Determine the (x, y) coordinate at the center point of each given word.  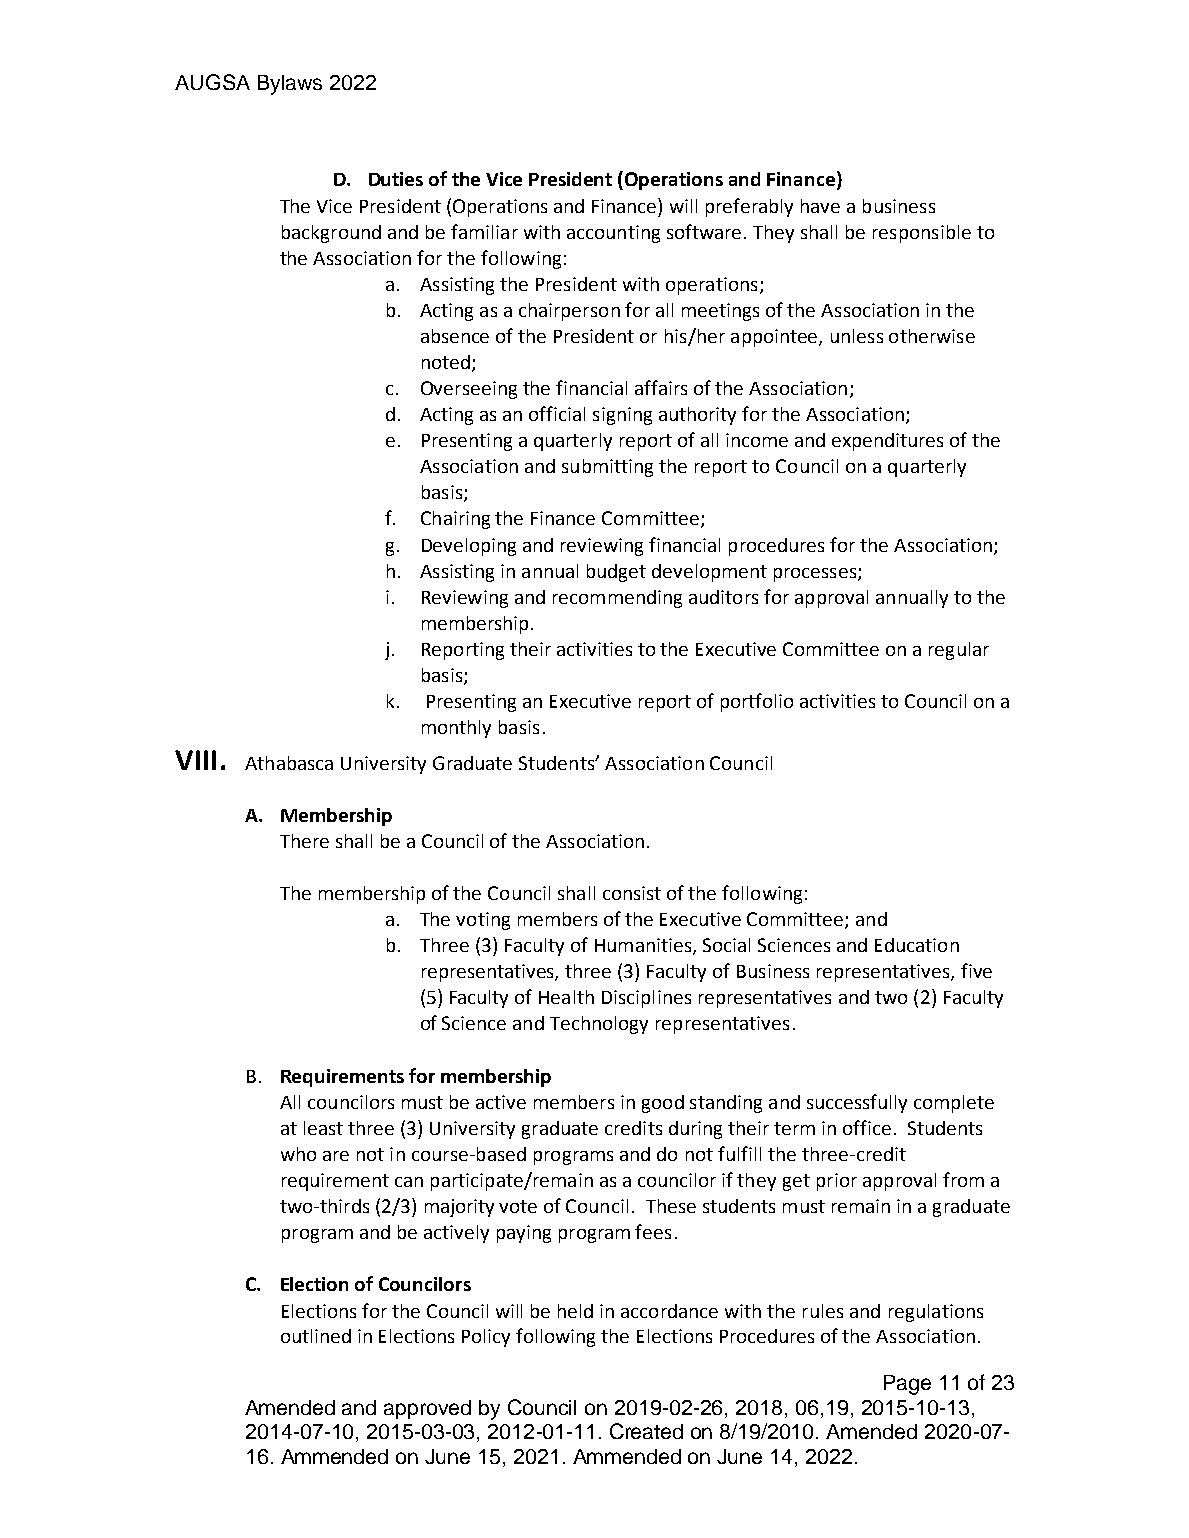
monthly (456, 729)
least (323, 1128)
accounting (613, 234)
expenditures (887, 442)
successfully (857, 1103)
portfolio (757, 702)
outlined (316, 1336)
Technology (599, 1025)
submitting (607, 468)
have (820, 206)
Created (646, 1431)
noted (446, 362)
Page (907, 1385)
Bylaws (290, 85)
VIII (195, 760)
